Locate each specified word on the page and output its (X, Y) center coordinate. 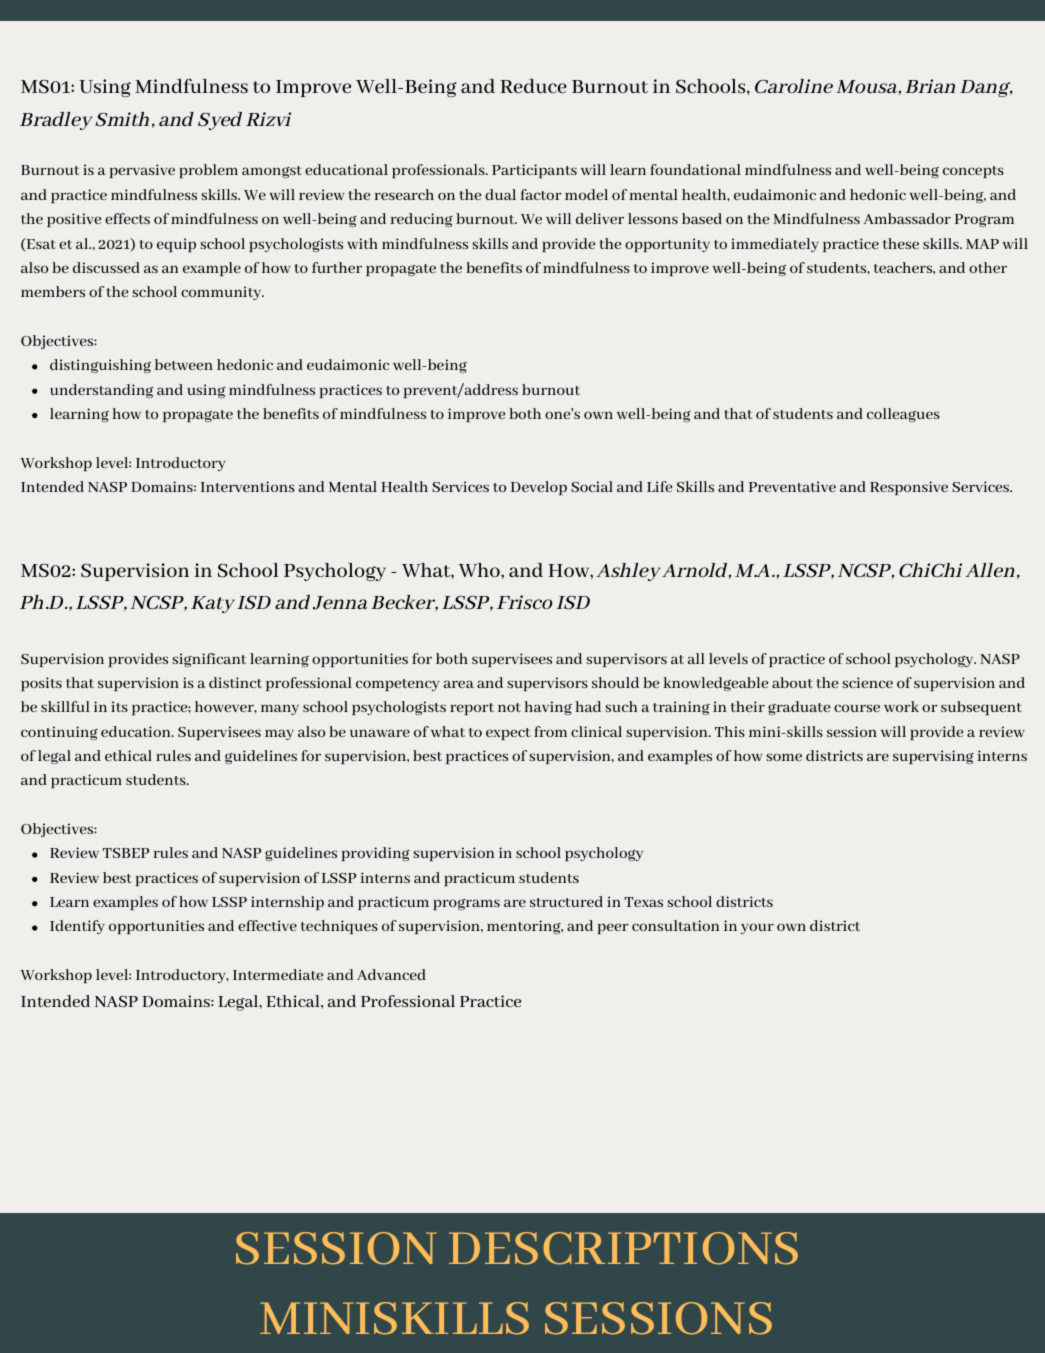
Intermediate (278, 974)
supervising (933, 757)
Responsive (909, 488)
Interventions (248, 486)
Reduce (533, 86)
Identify (77, 927)
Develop (539, 488)
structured (566, 901)
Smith (122, 119)
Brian (930, 86)
